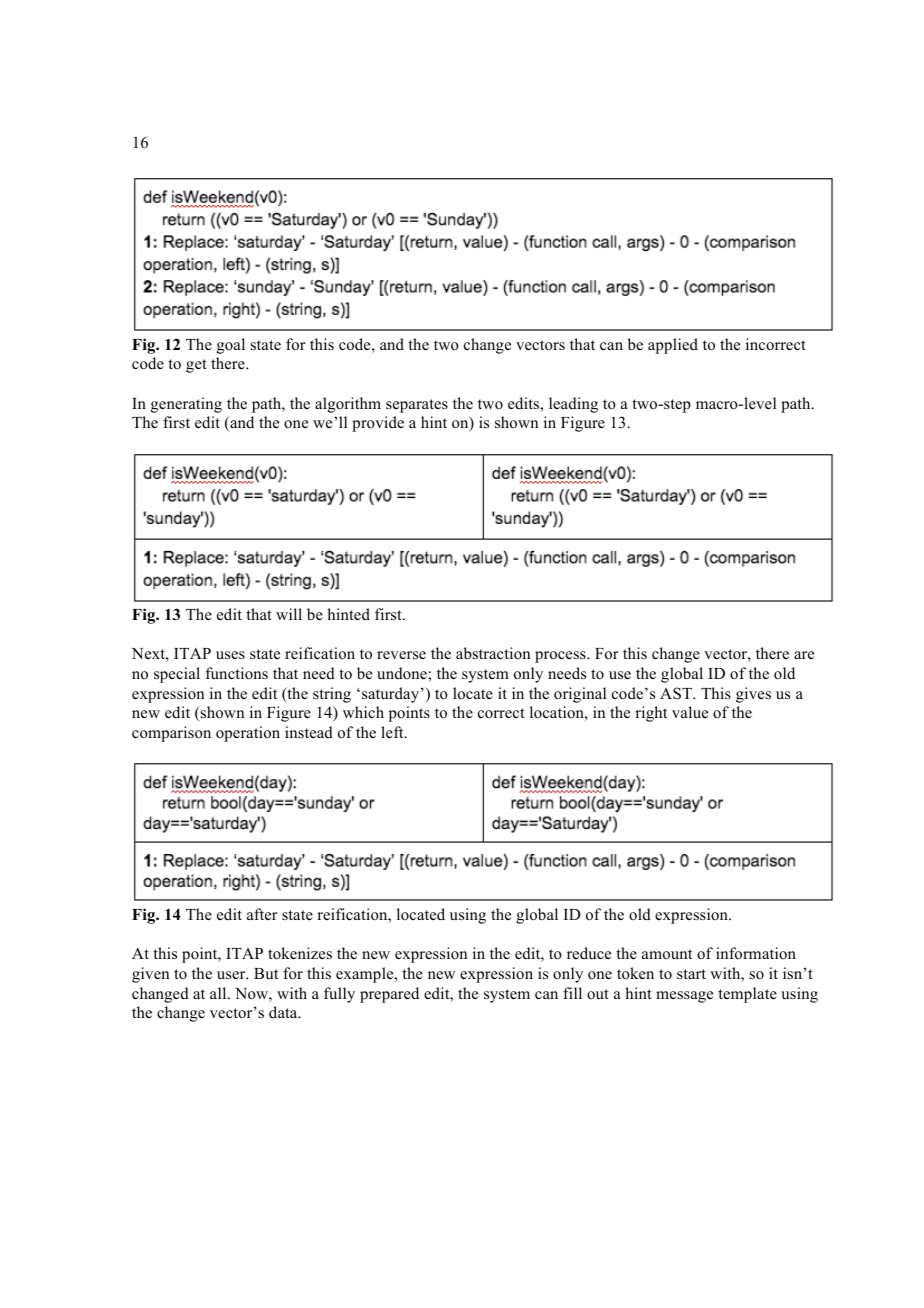 This screenshot has height=1308, width=924. I want to click on functions, so click(237, 673).
